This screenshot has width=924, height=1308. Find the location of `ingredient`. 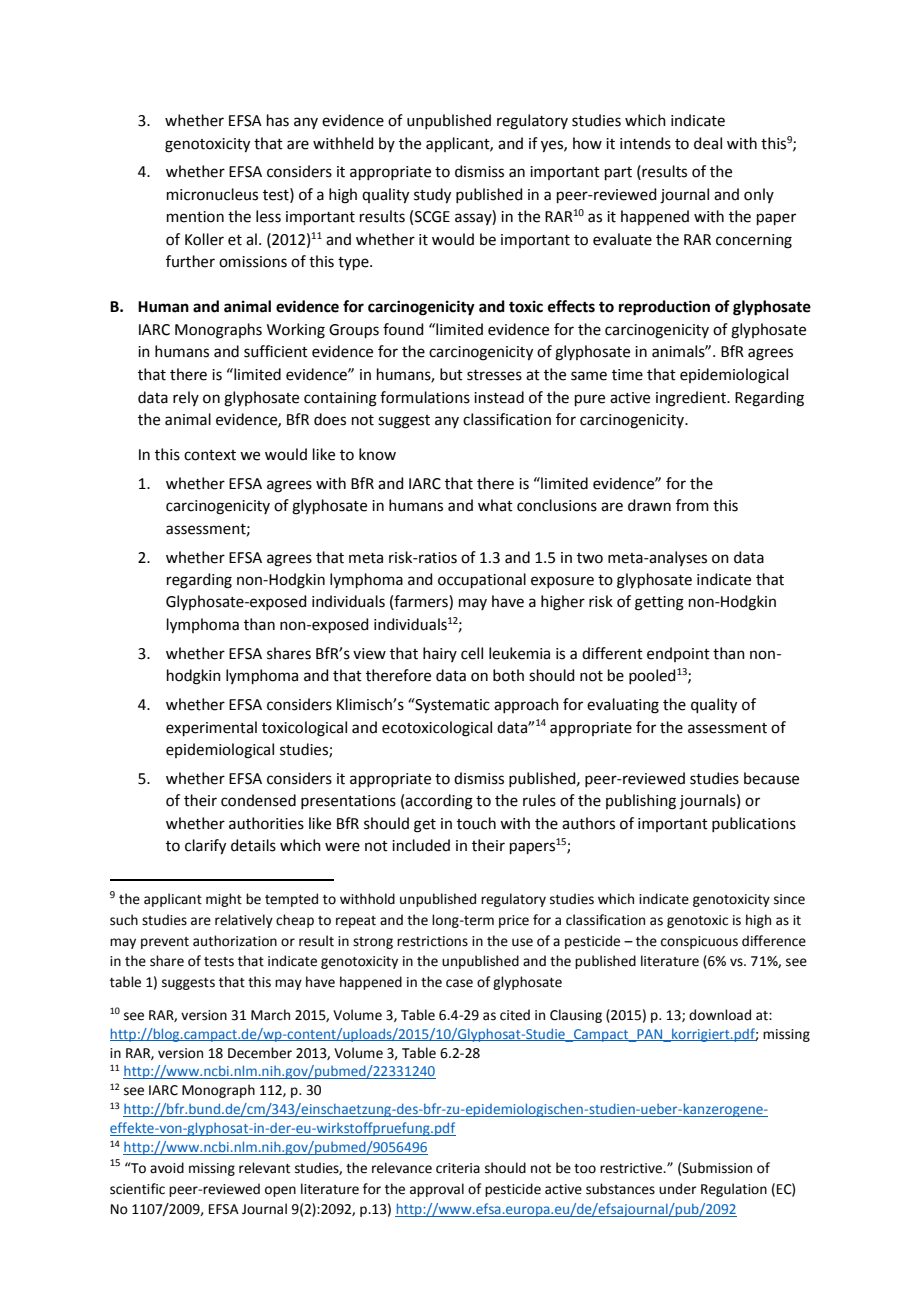

ingredient is located at coordinates (692, 399).
